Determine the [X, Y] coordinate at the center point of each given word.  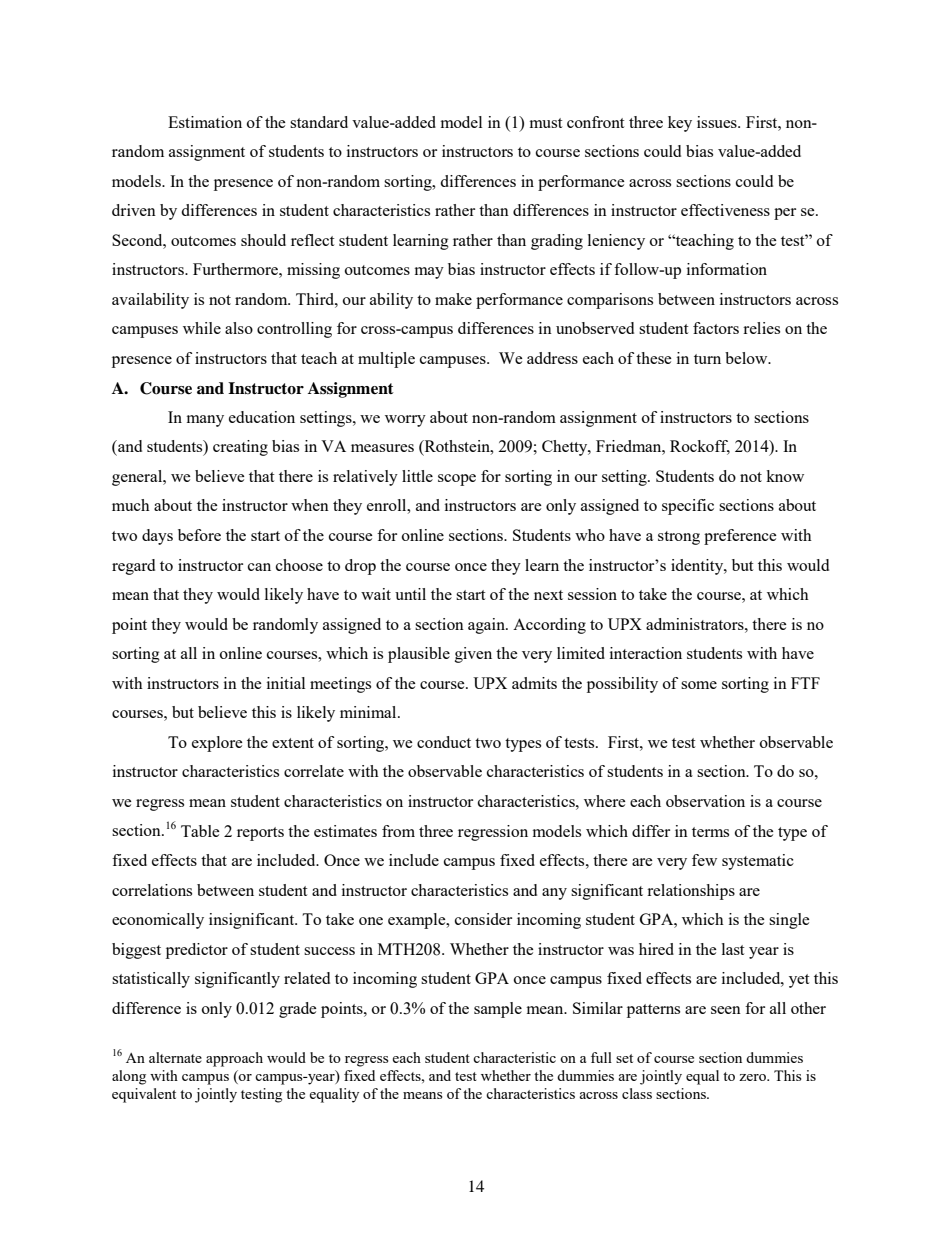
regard [133, 567]
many [205, 421]
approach [234, 1059]
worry [405, 421]
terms [710, 832]
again [487, 626]
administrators [696, 624]
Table [200, 831]
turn [707, 359]
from [398, 831]
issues [718, 122]
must [546, 123]
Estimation [205, 122]
